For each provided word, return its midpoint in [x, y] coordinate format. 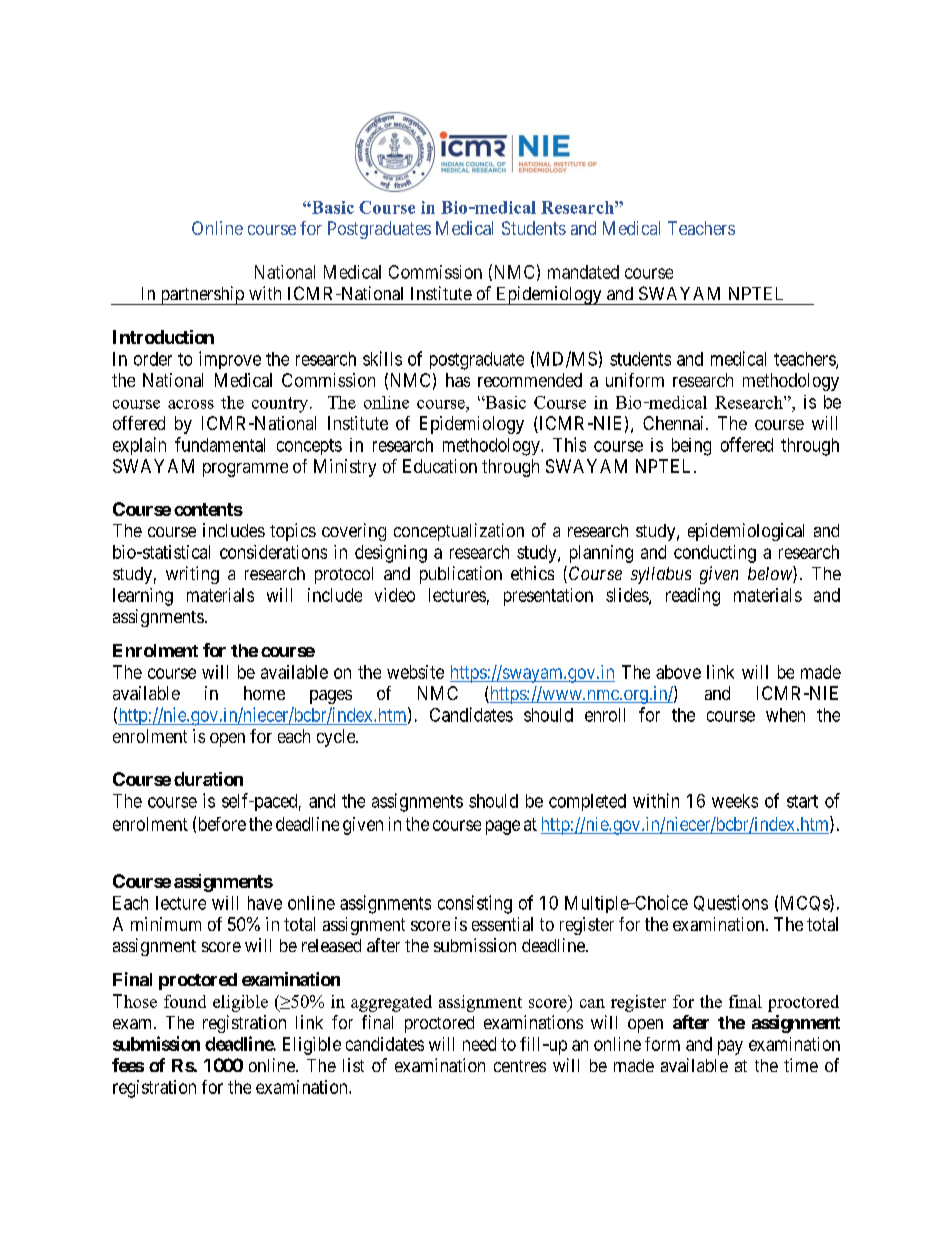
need [479, 1044]
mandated [583, 272]
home [264, 693]
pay [730, 1047]
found [185, 1001]
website [415, 672]
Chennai [675, 423]
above [678, 672]
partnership [202, 295]
